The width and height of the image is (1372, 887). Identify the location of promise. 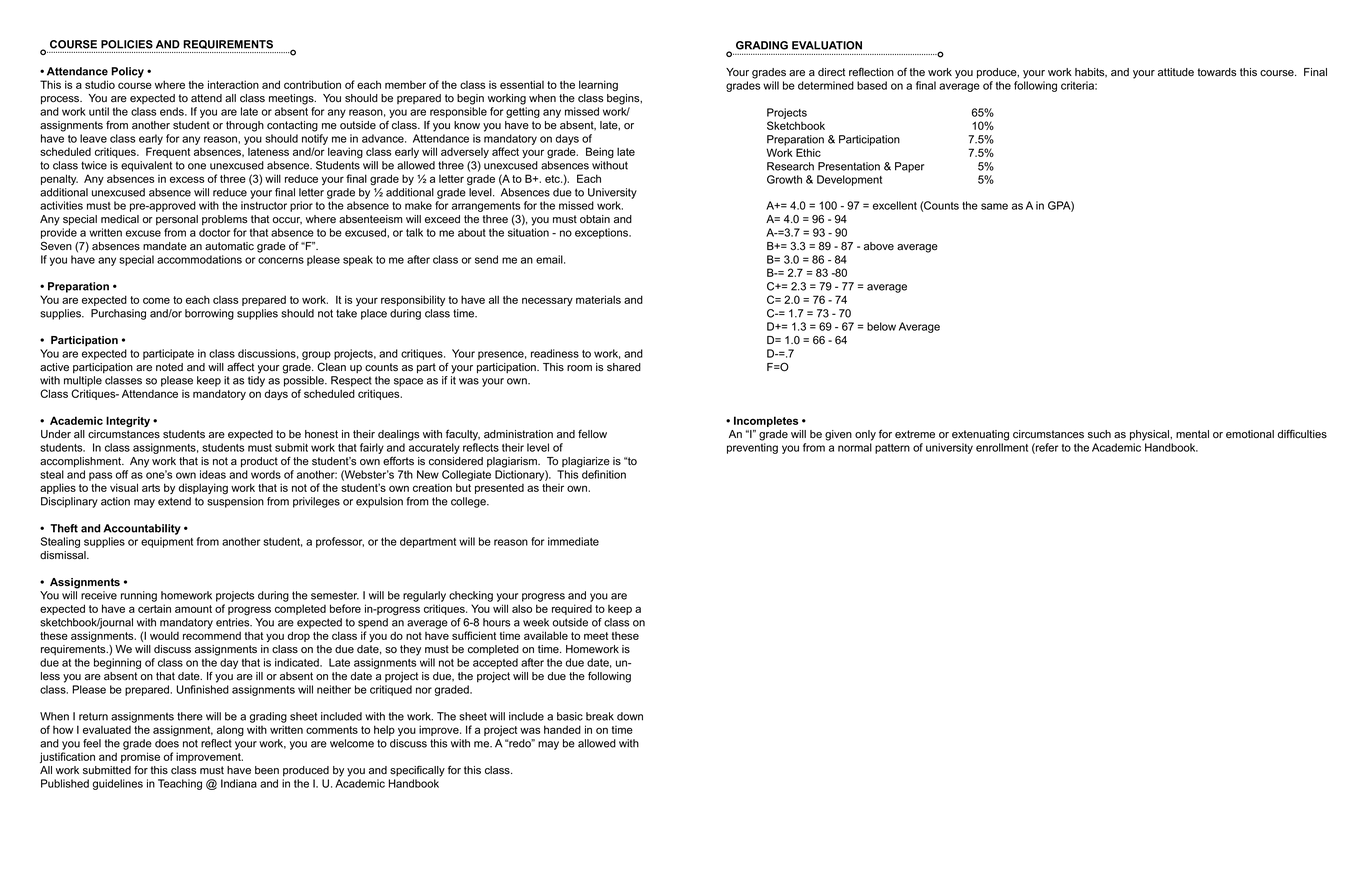
(140, 757).
